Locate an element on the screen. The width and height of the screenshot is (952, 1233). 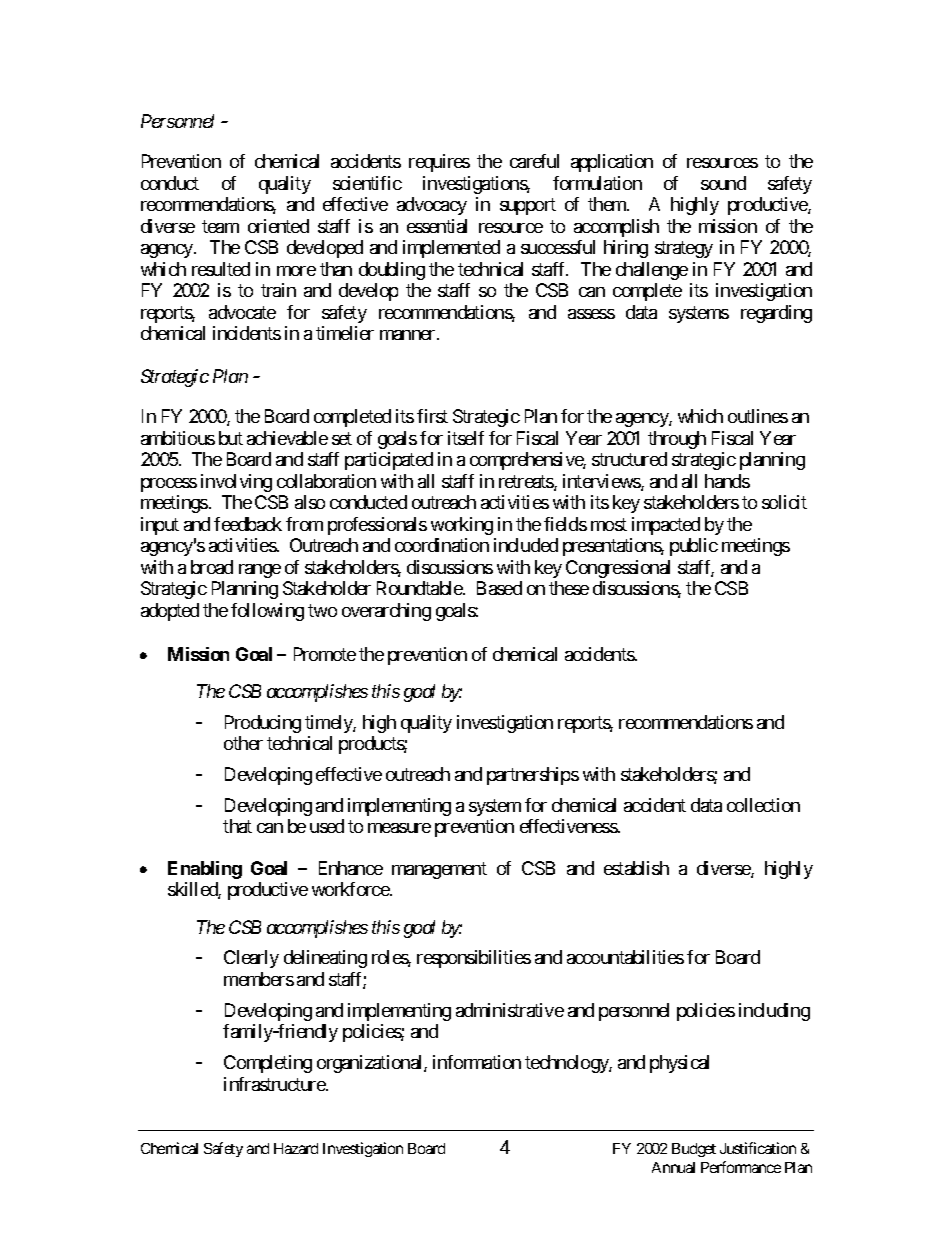
sound is located at coordinates (723, 183).
